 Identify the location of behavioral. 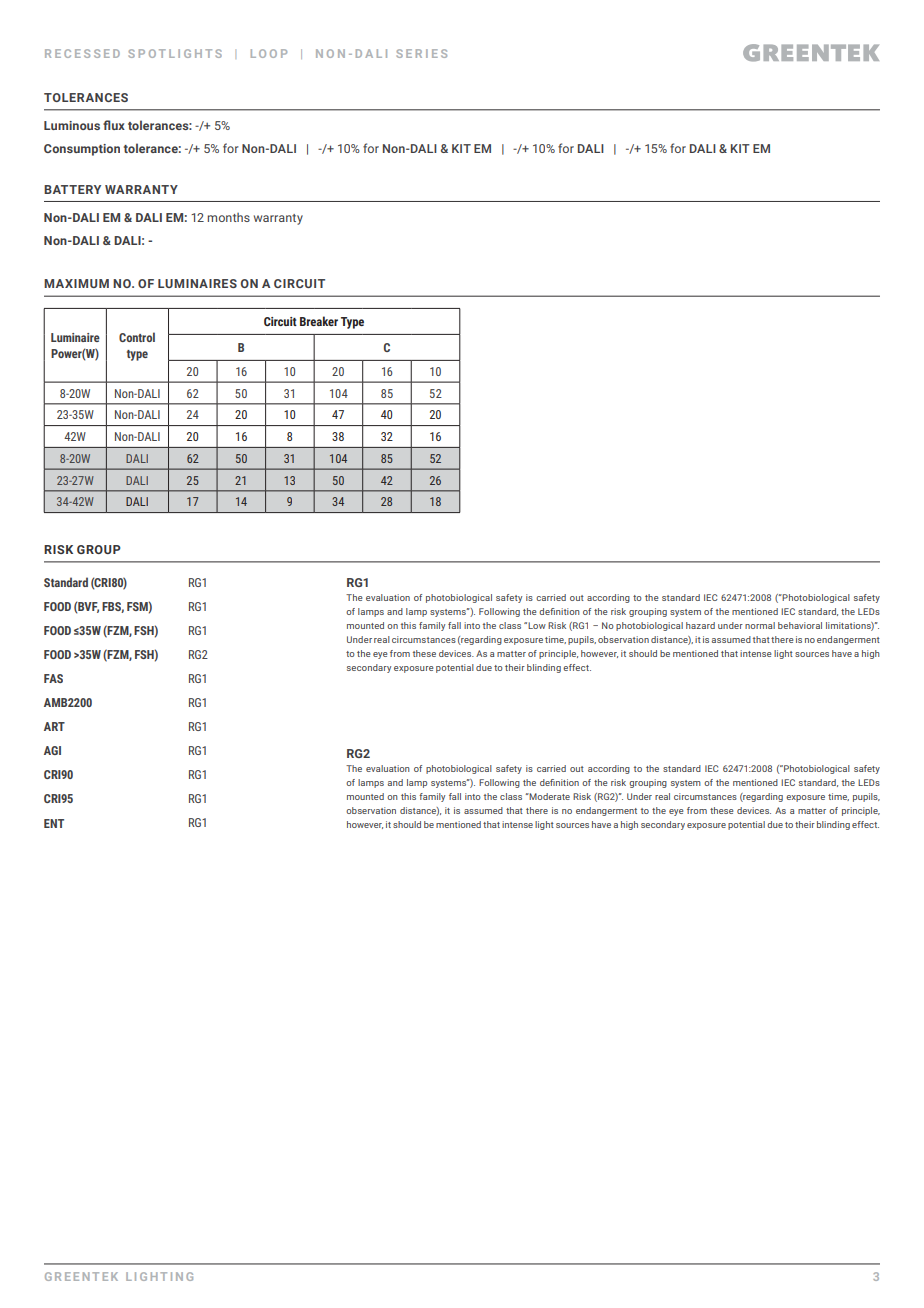
(800, 625).
